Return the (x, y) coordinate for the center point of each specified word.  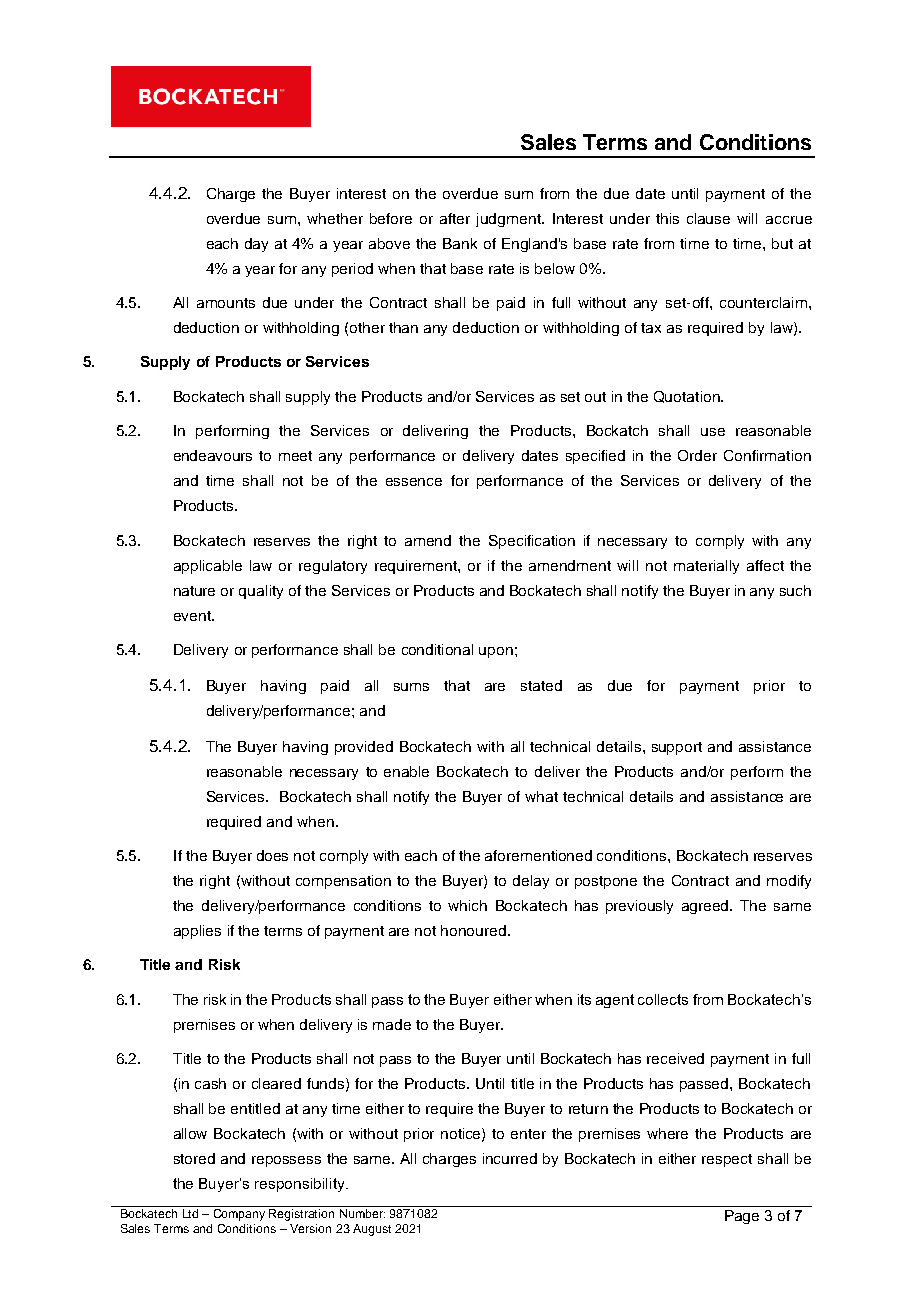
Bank (460, 243)
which (467, 905)
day (256, 245)
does (272, 855)
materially (706, 567)
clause (708, 218)
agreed (707, 907)
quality (261, 592)
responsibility (301, 1185)
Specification (532, 542)
